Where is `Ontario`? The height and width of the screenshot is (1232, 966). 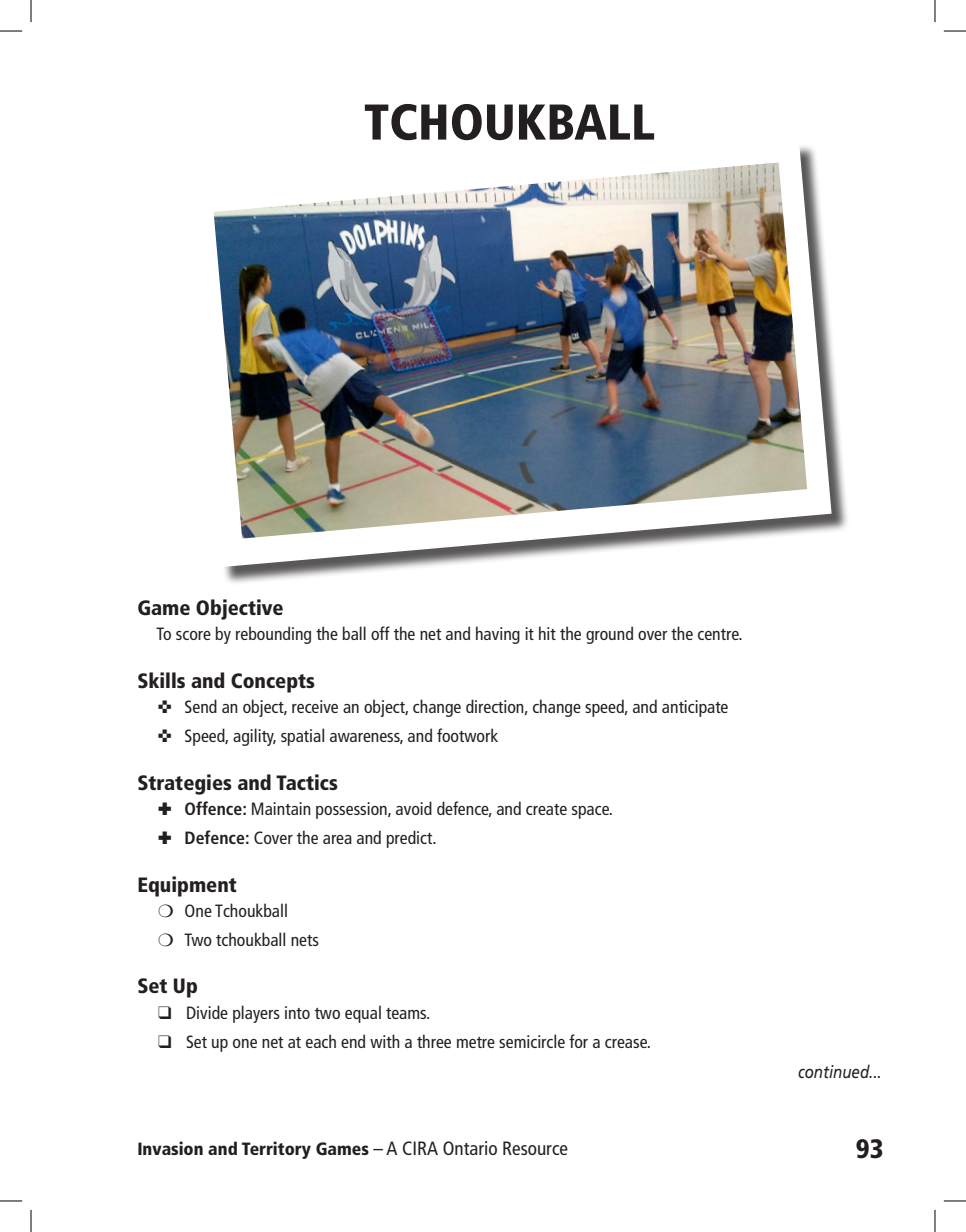 Ontario is located at coordinates (470, 1148).
